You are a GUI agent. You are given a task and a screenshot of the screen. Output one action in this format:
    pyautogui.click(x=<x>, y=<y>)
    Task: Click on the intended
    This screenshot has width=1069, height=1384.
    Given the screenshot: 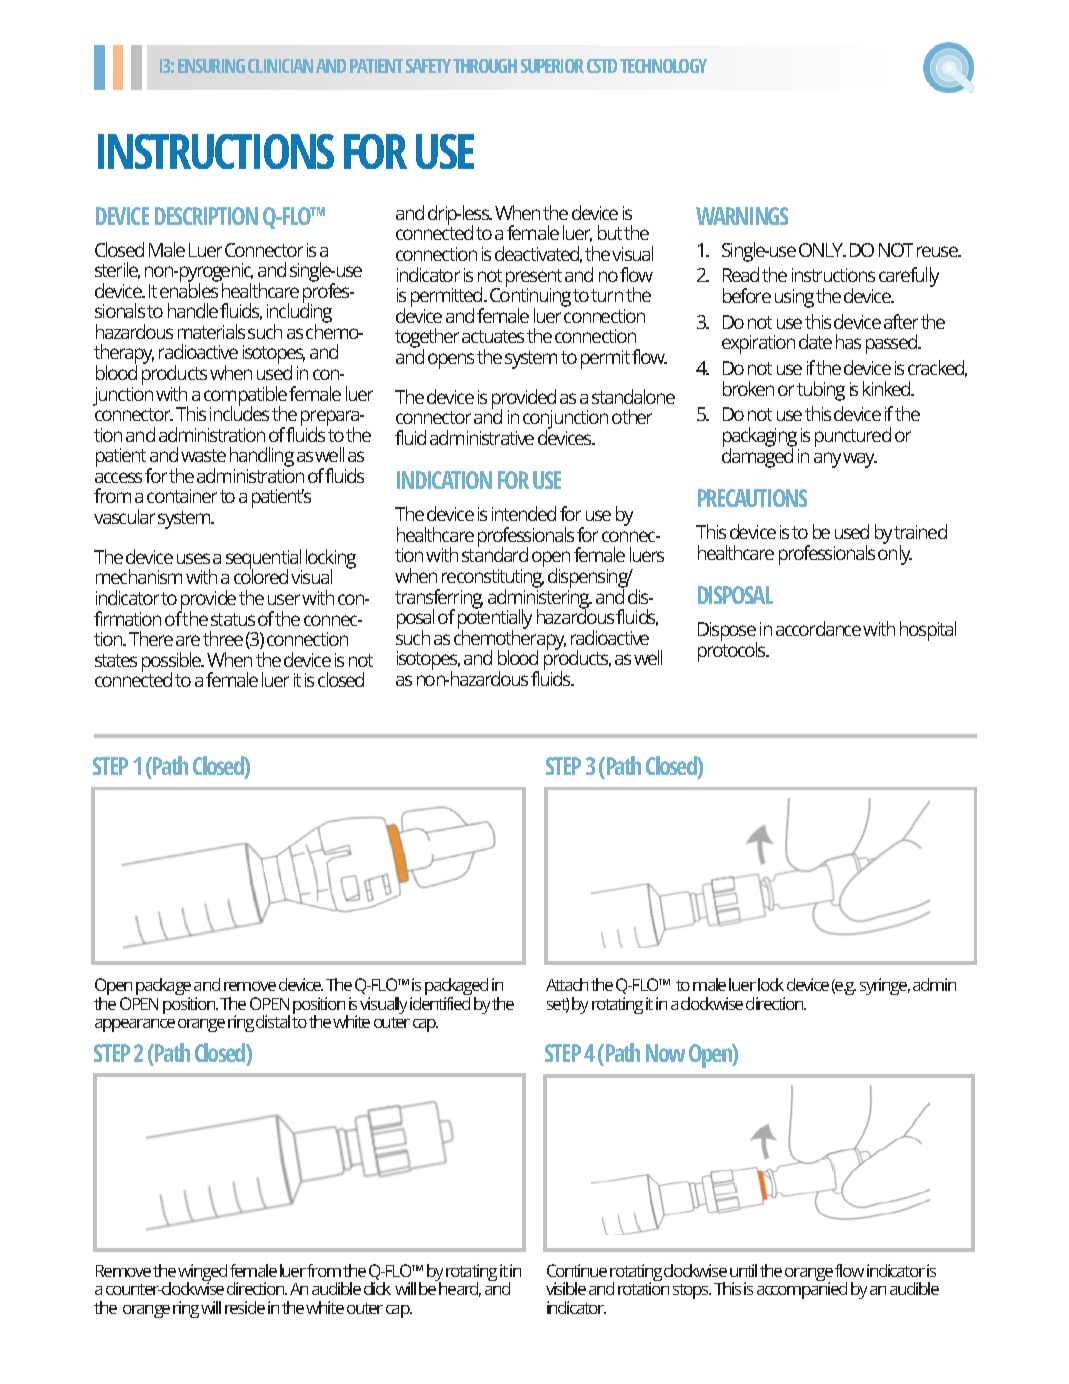 What is the action you would take?
    pyautogui.click(x=524, y=513)
